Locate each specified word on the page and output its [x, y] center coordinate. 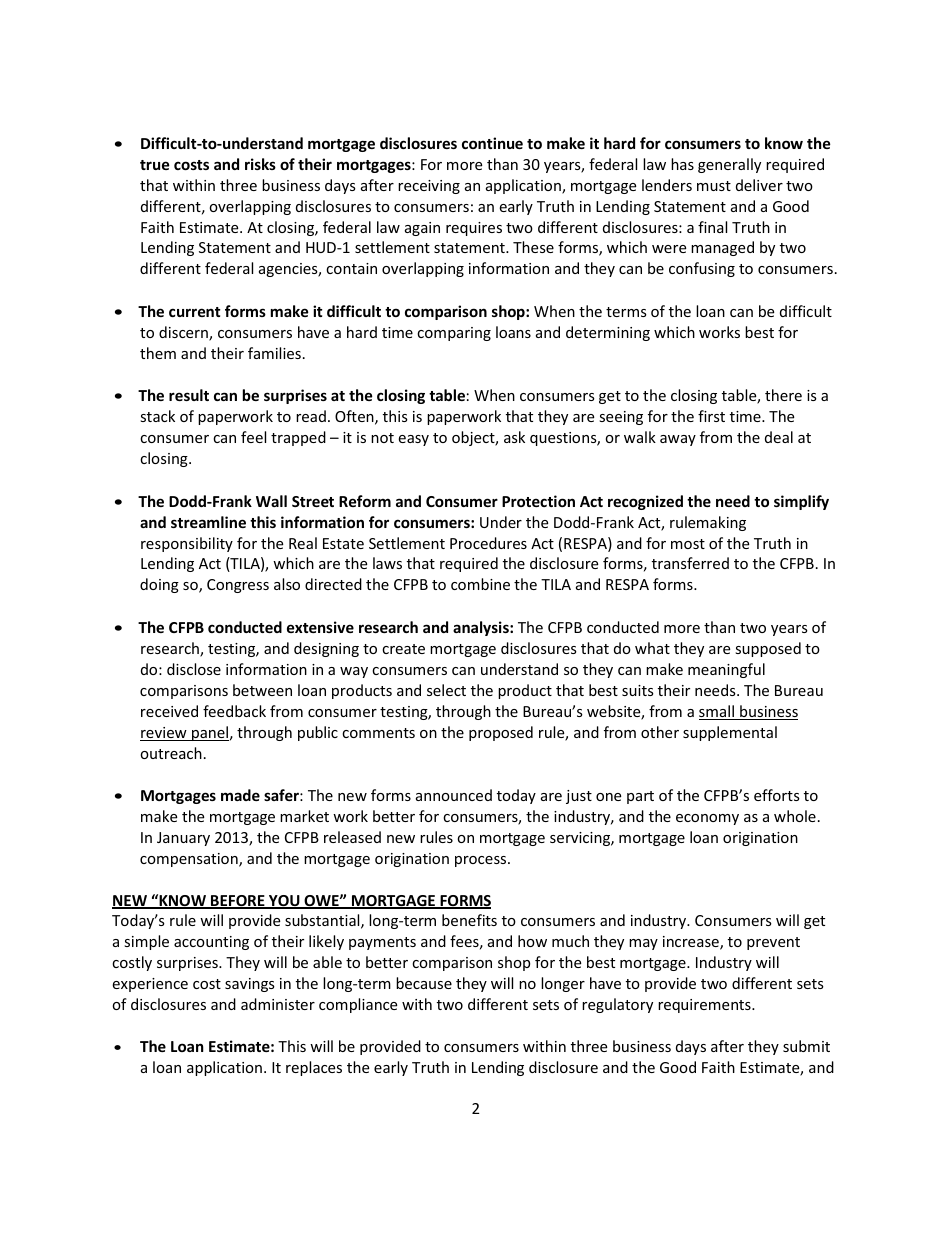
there [783, 395]
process [482, 861]
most [688, 544]
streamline [208, 522]
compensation [190, 860]
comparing [454, 334]
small [717, 712]
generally [729, 165]
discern [184, 333]
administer [278, 1004]
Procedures [488, 543]
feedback [234, 711]
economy [707, 819]
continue [492, 143]
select [446, 690]
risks [260, 164]
